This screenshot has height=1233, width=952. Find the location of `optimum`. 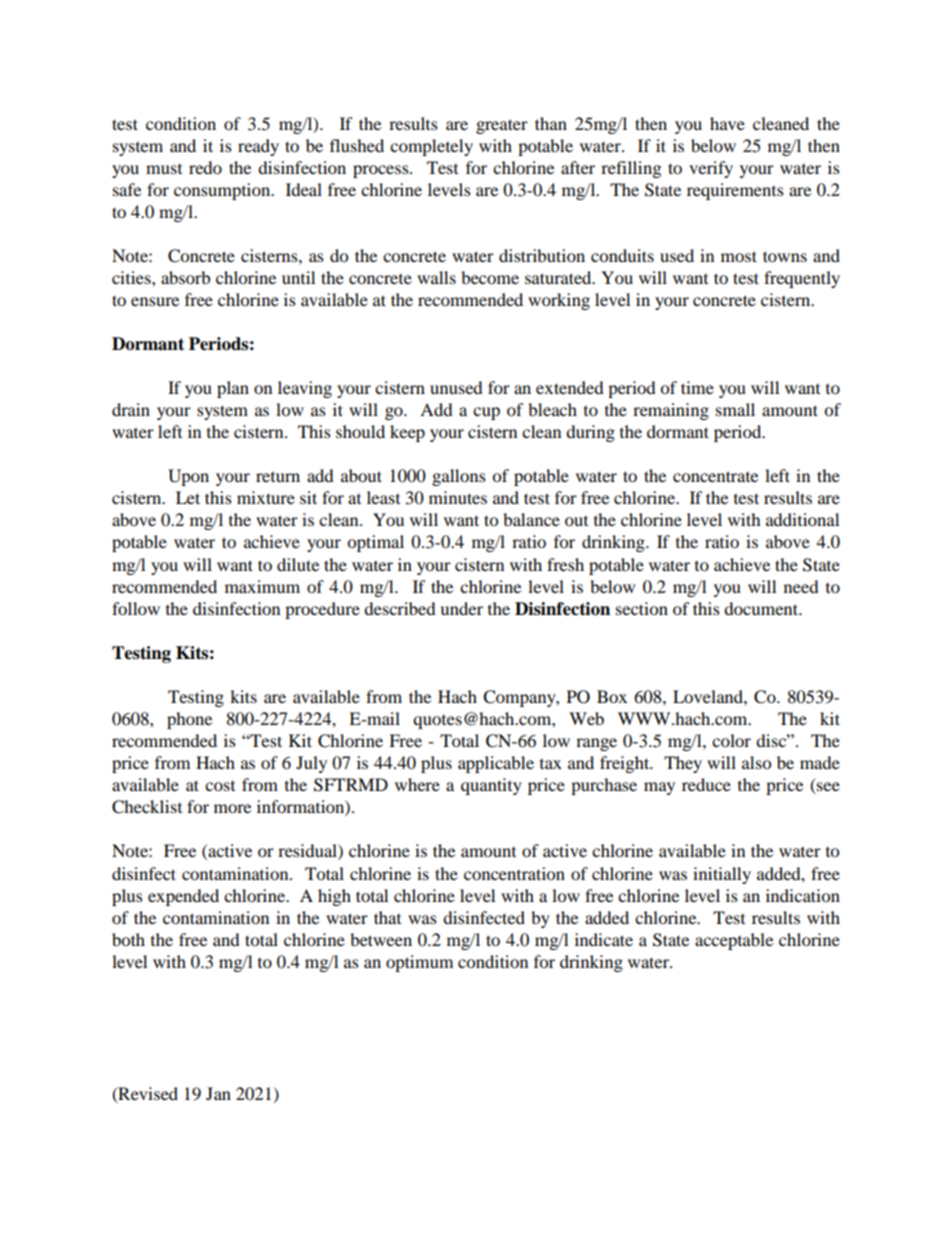

optimum is located at coordinates (419, 963).
